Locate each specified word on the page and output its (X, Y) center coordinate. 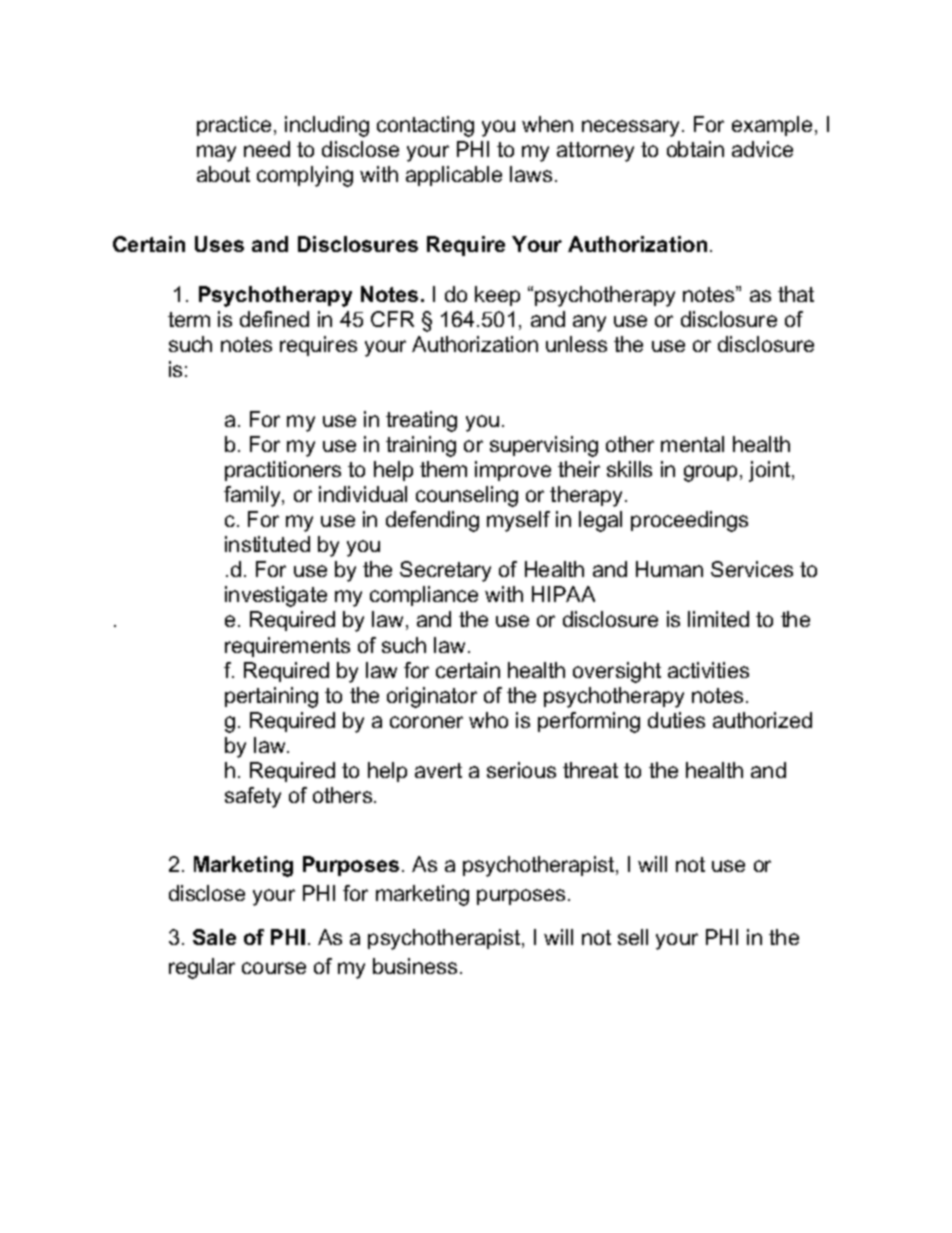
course (274, 968)
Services (752, 569)
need (267, 149)
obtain (695, 149)
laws (531, 174)
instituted (267, 544)
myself (518, 521)
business (415, 966)
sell (633, 937)
